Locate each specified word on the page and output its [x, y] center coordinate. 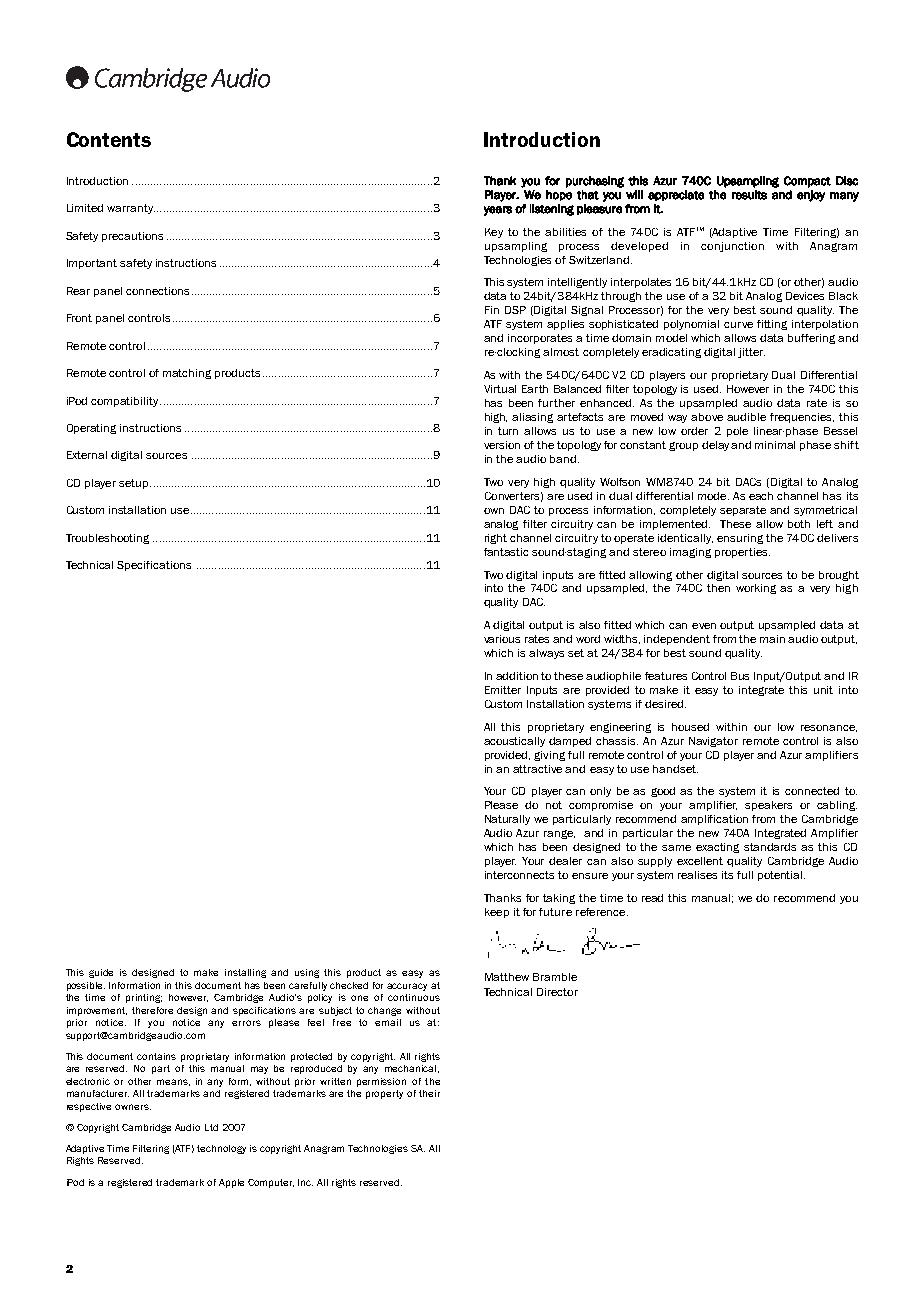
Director [557, 992]
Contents [109, 139]
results [749, 195]
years [498, 211]
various [502, 639]
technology [221, 1149]
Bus [740, 676]
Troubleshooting [107, 539]
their [429, 1093]
